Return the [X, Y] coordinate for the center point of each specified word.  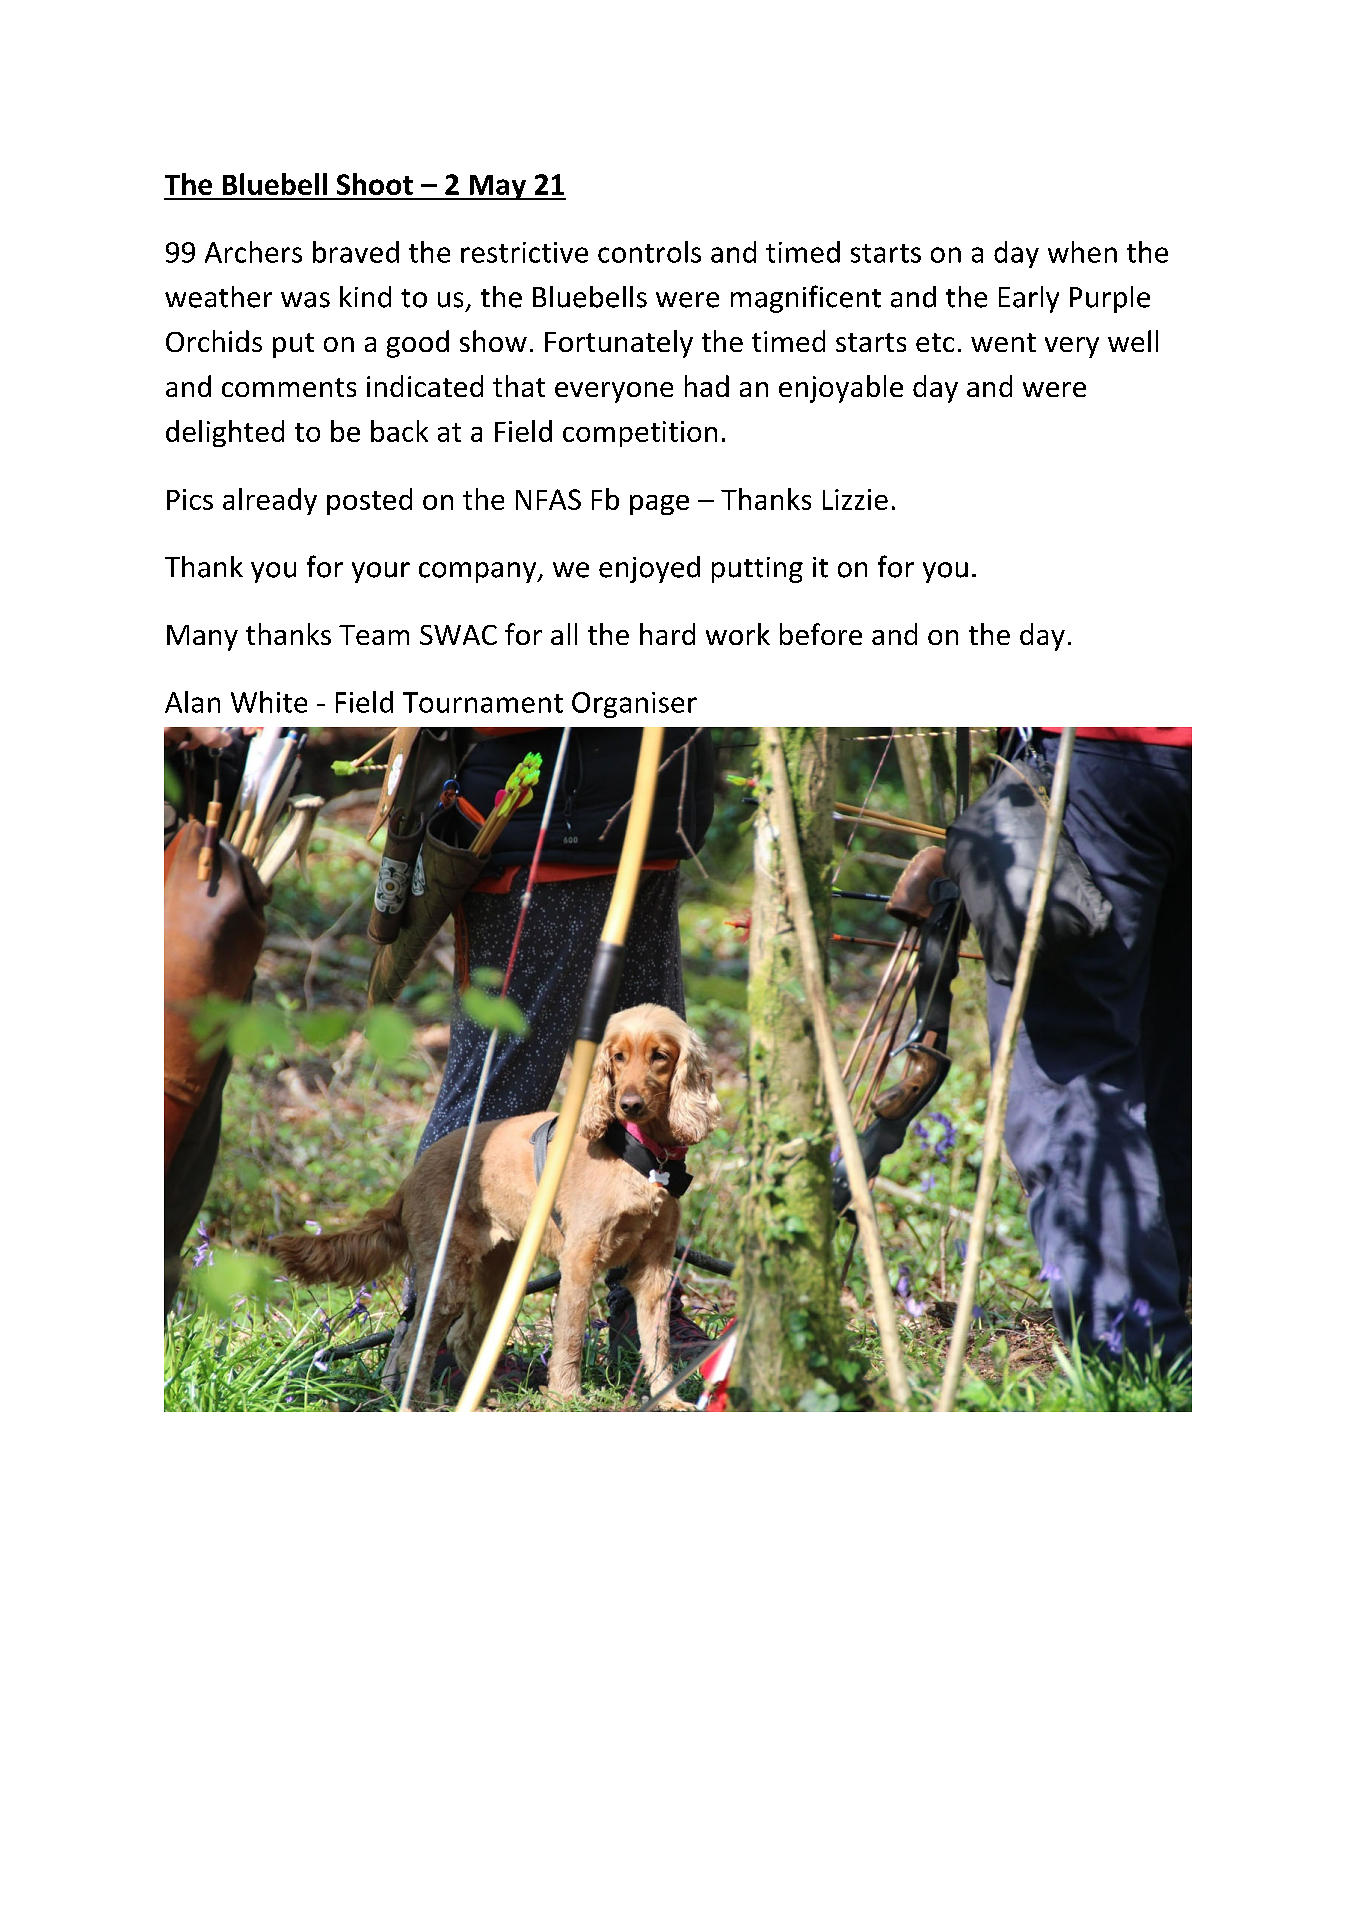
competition [640, 434]
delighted [225, 433]
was [305, 300]
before [821, 634]
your [381, 572]
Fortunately [619, 344]
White [269, 702]
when [1082, 252]
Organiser [634, 705]
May [497, 187]
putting [757, 570]
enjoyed [649, 569]
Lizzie [855, 499]
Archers [253, 252]
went [1003, 342]
